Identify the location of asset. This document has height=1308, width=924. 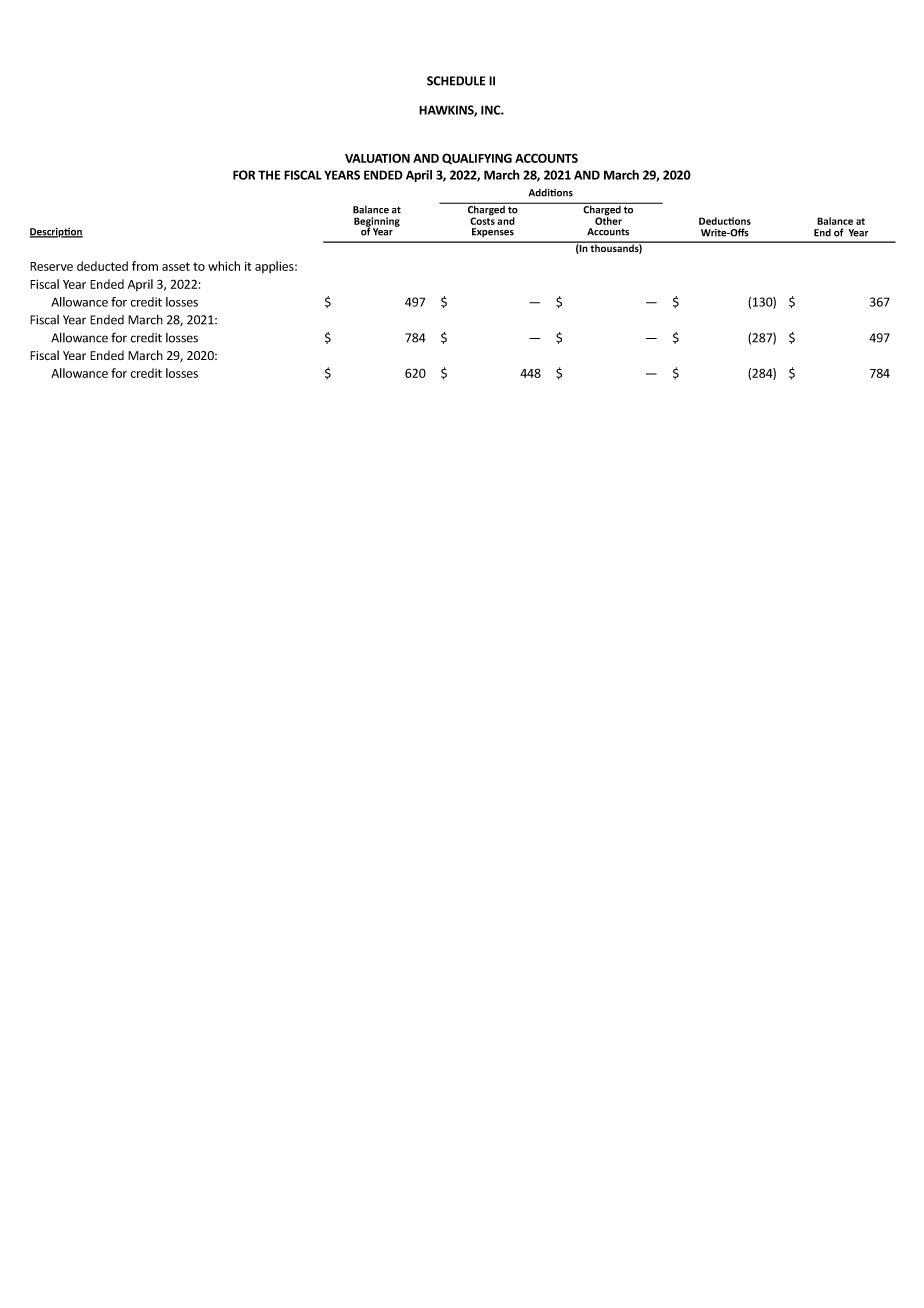
(176, 266).
